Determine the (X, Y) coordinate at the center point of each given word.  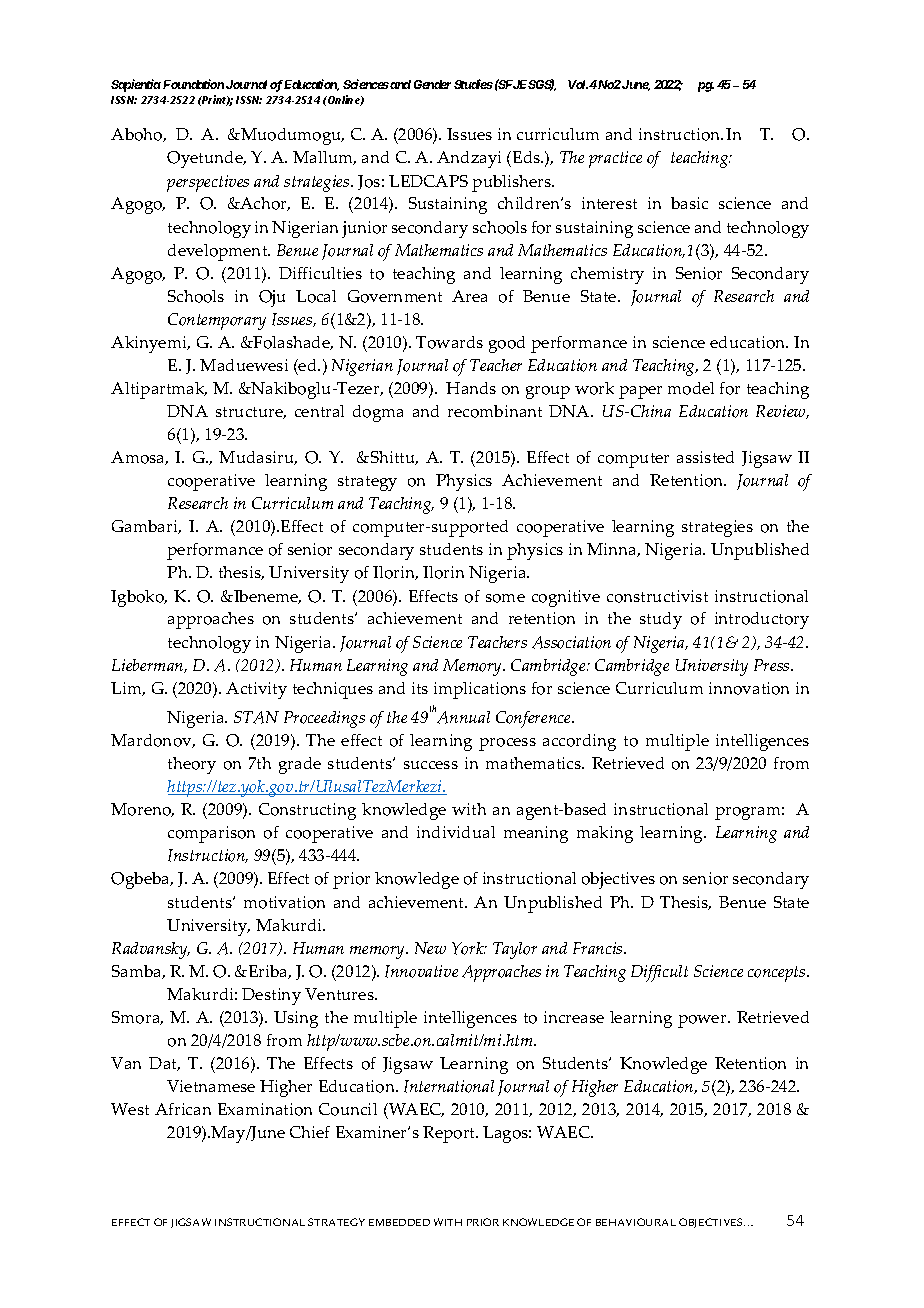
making (605, 834)
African (183, 1109)
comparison (211, 834)
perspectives (208, 183)
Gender (432, 84)
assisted (705, 457)
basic (689, 203)
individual (456, 832)
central (319, 411)
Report (450, 1134)
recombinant (495, 411)
